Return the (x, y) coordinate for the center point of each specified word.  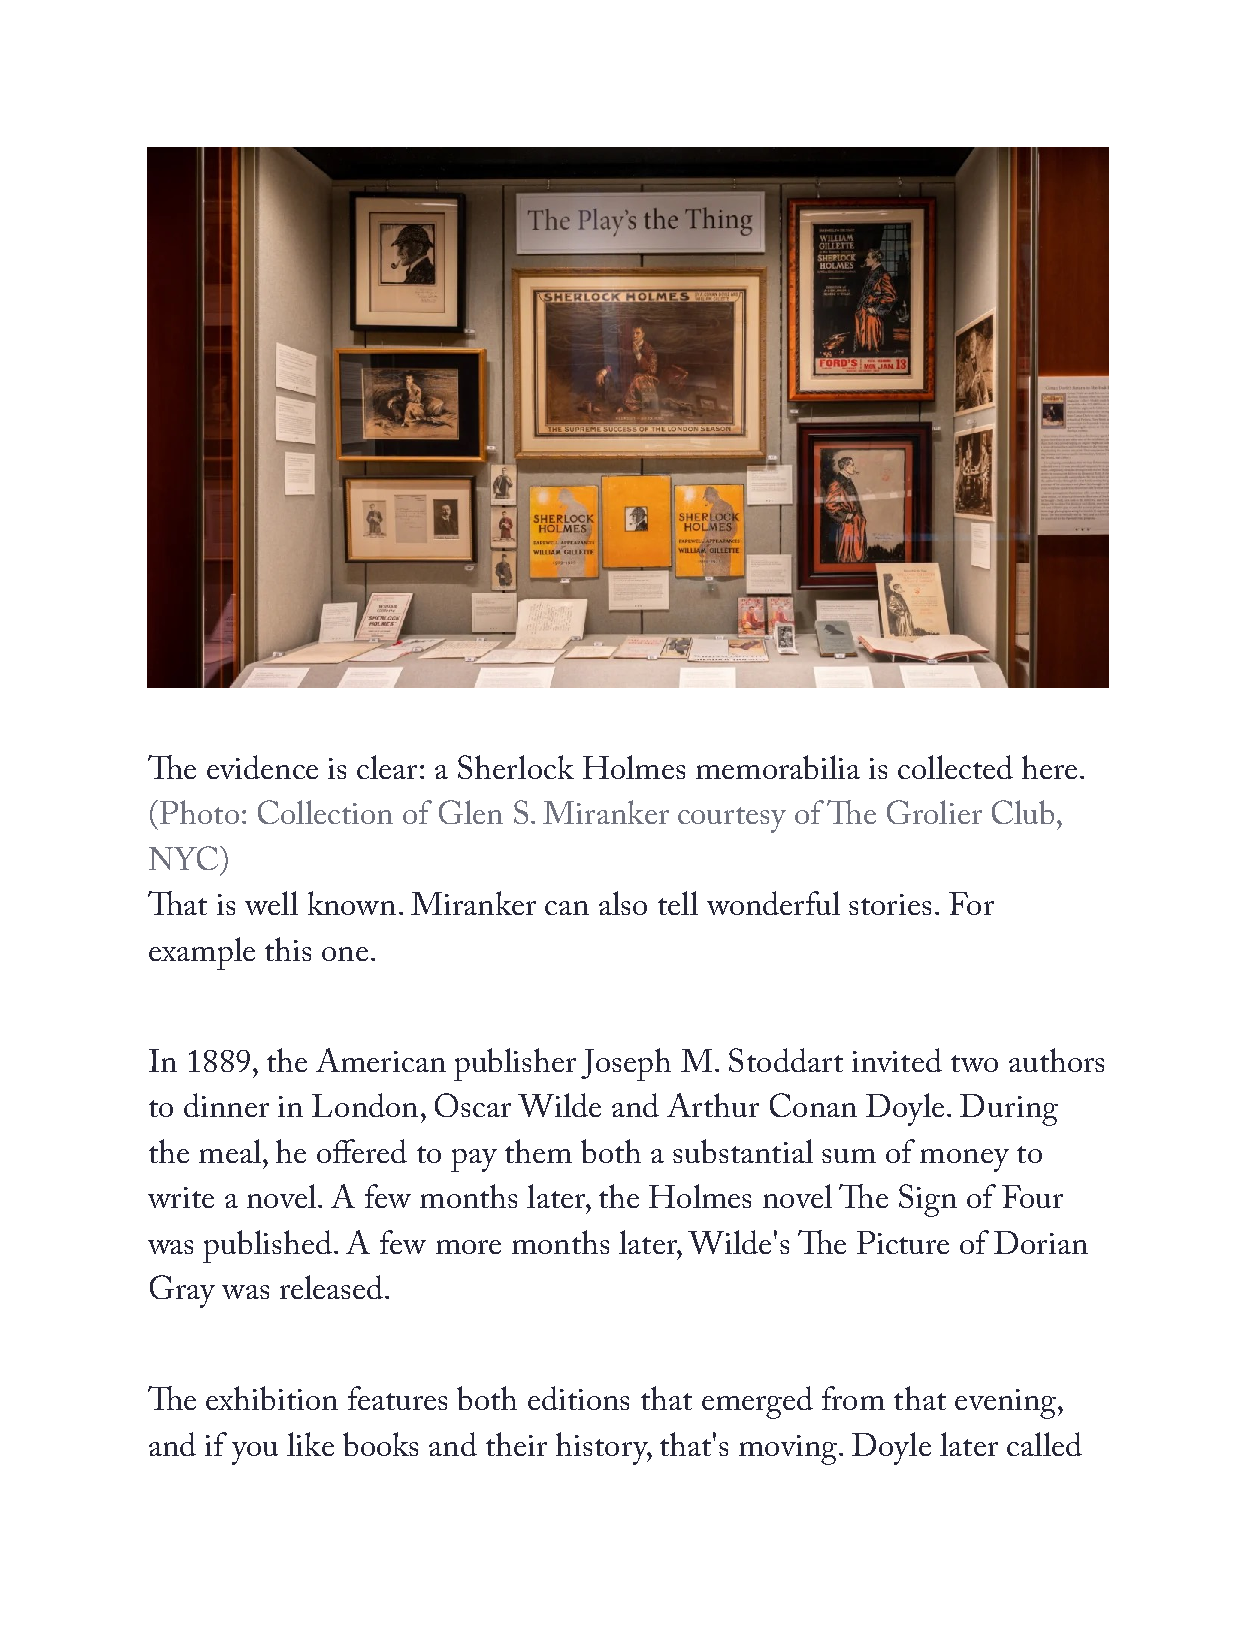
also (623, 903)
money (964, 1160)
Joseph (626, 1064)
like (310, 1444)
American (381, 1060)
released (331, 1287)
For (971, 903)
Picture (903, 1242)
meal (230, 1151)
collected (955, 767)
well (271, 903)
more (468, 1247)
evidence (262, 767)
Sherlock (516, 767)
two (974, 1063)
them (538, 1151)
